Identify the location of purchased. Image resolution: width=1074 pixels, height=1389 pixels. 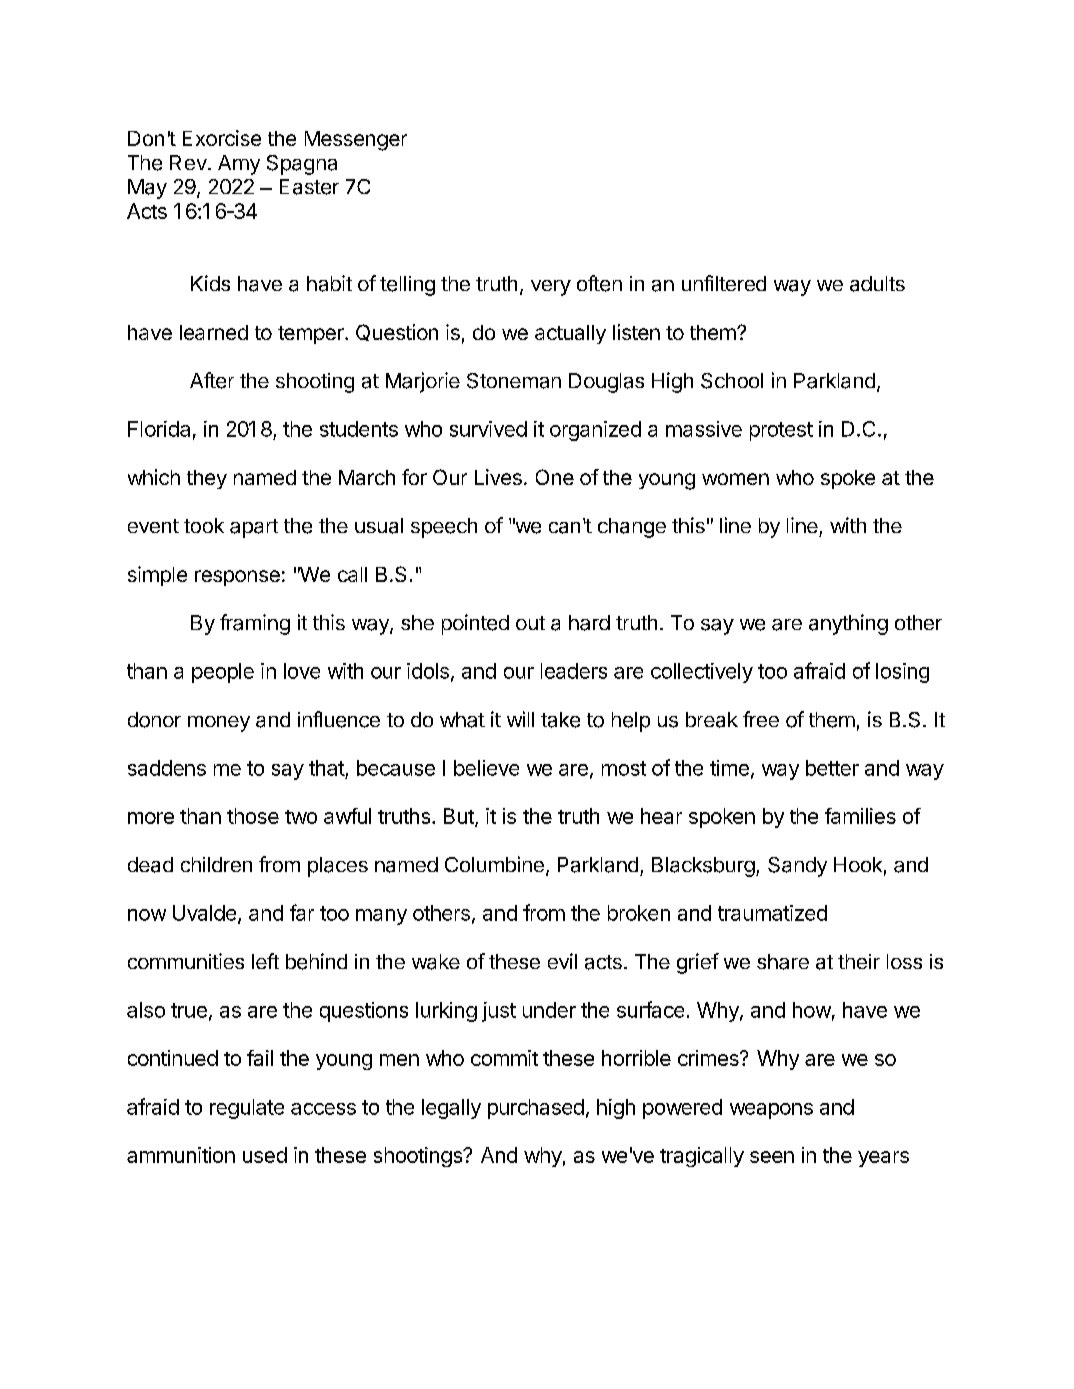
(536, 1109).
